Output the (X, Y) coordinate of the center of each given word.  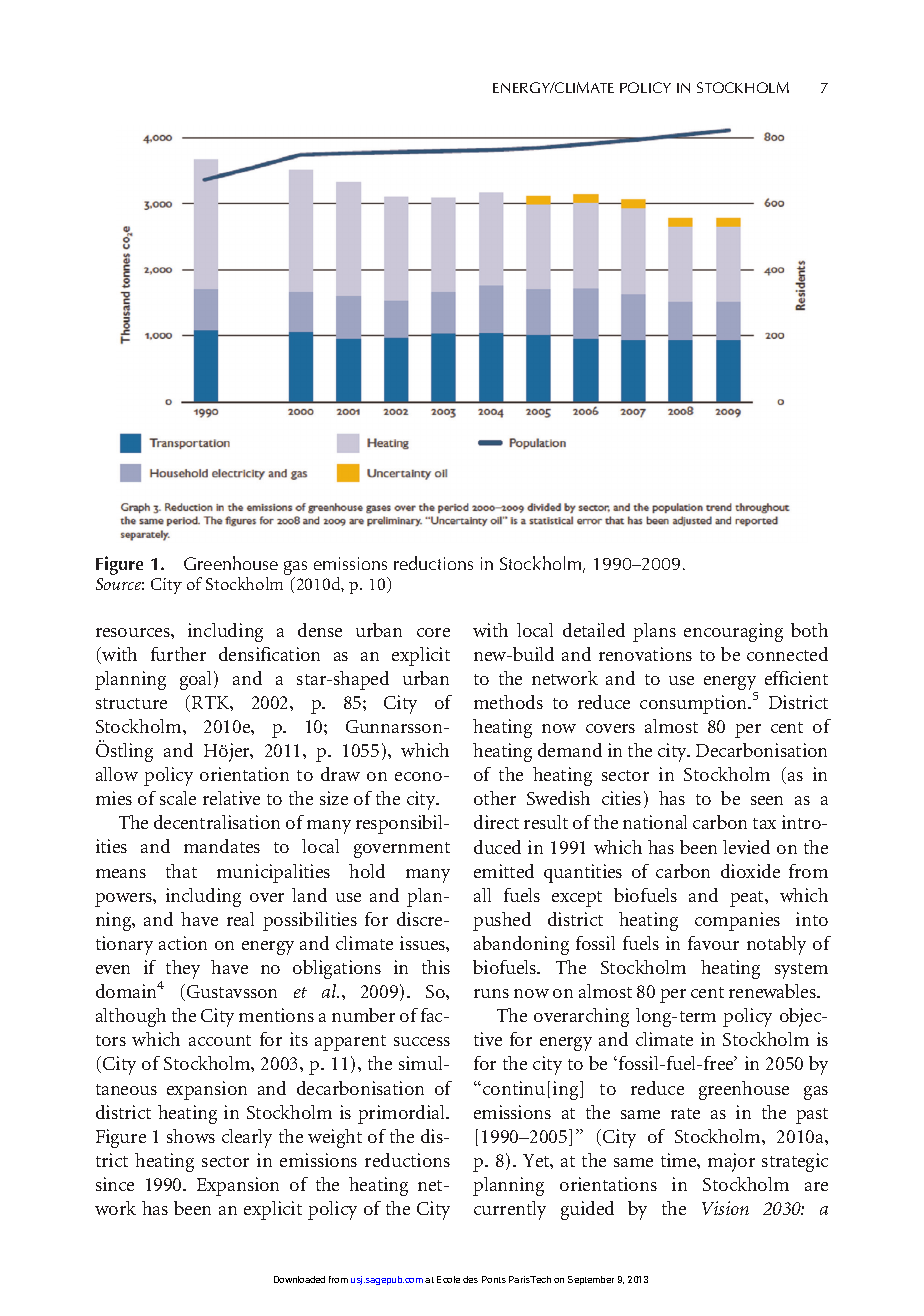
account (220, 1040)
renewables (773, 991)
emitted (504, 871)
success (422, 1041)
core (433, 632)
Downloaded (299, 1279)
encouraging (733, 632)
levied (746, 847)
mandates (222, 846)
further (178, 654)
